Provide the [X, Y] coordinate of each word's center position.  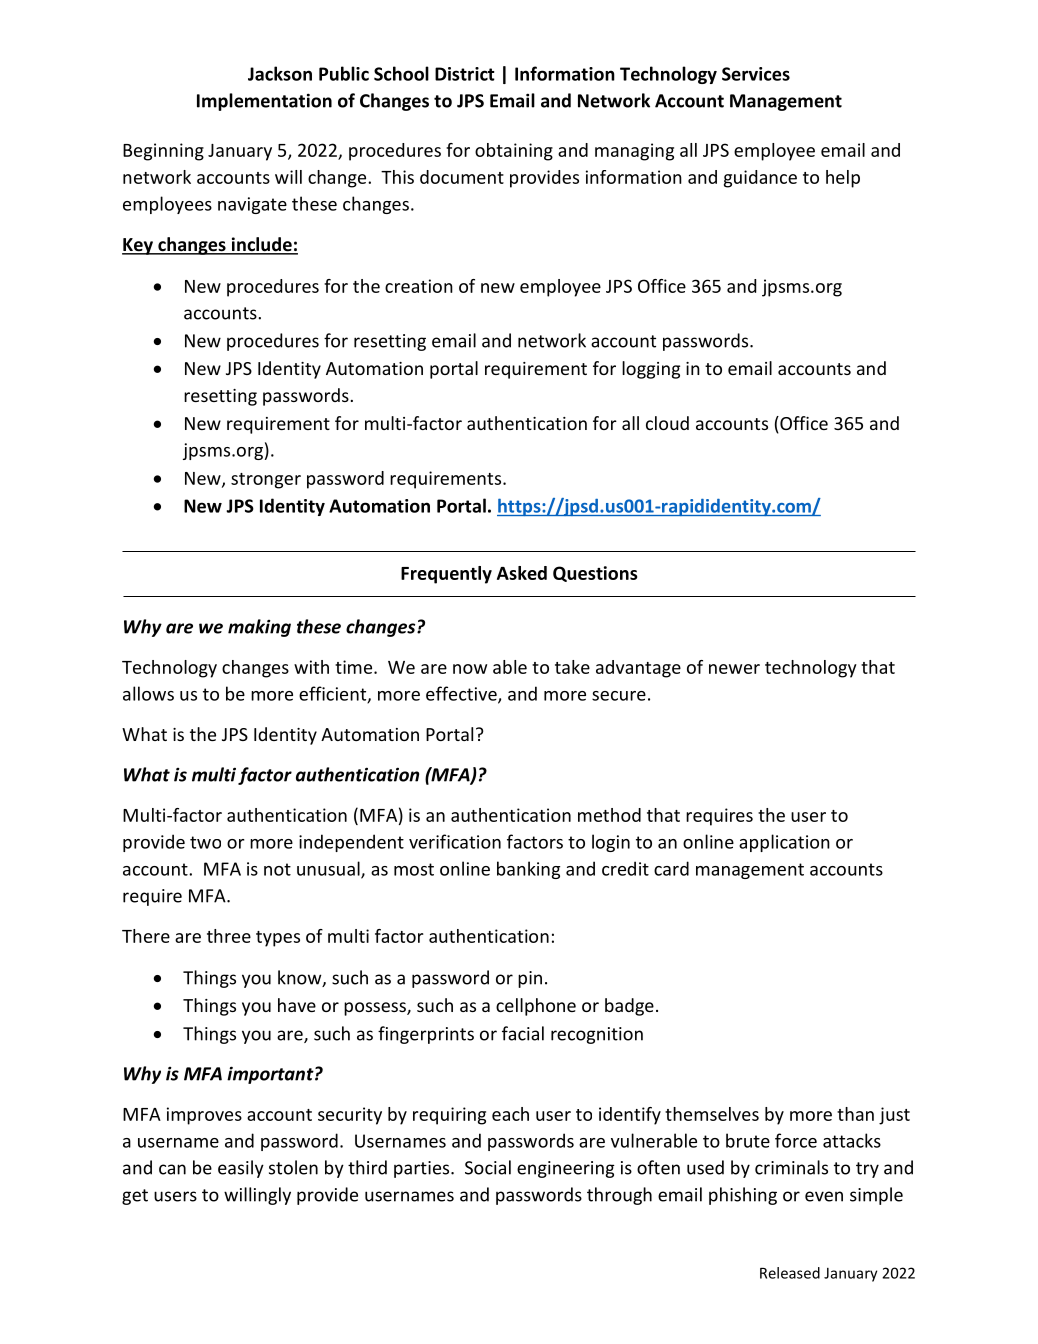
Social [488, 1167]
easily [241, 1169]
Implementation [264, 102]
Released [790, 1273]
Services [756, 74]
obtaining [514, 152]
